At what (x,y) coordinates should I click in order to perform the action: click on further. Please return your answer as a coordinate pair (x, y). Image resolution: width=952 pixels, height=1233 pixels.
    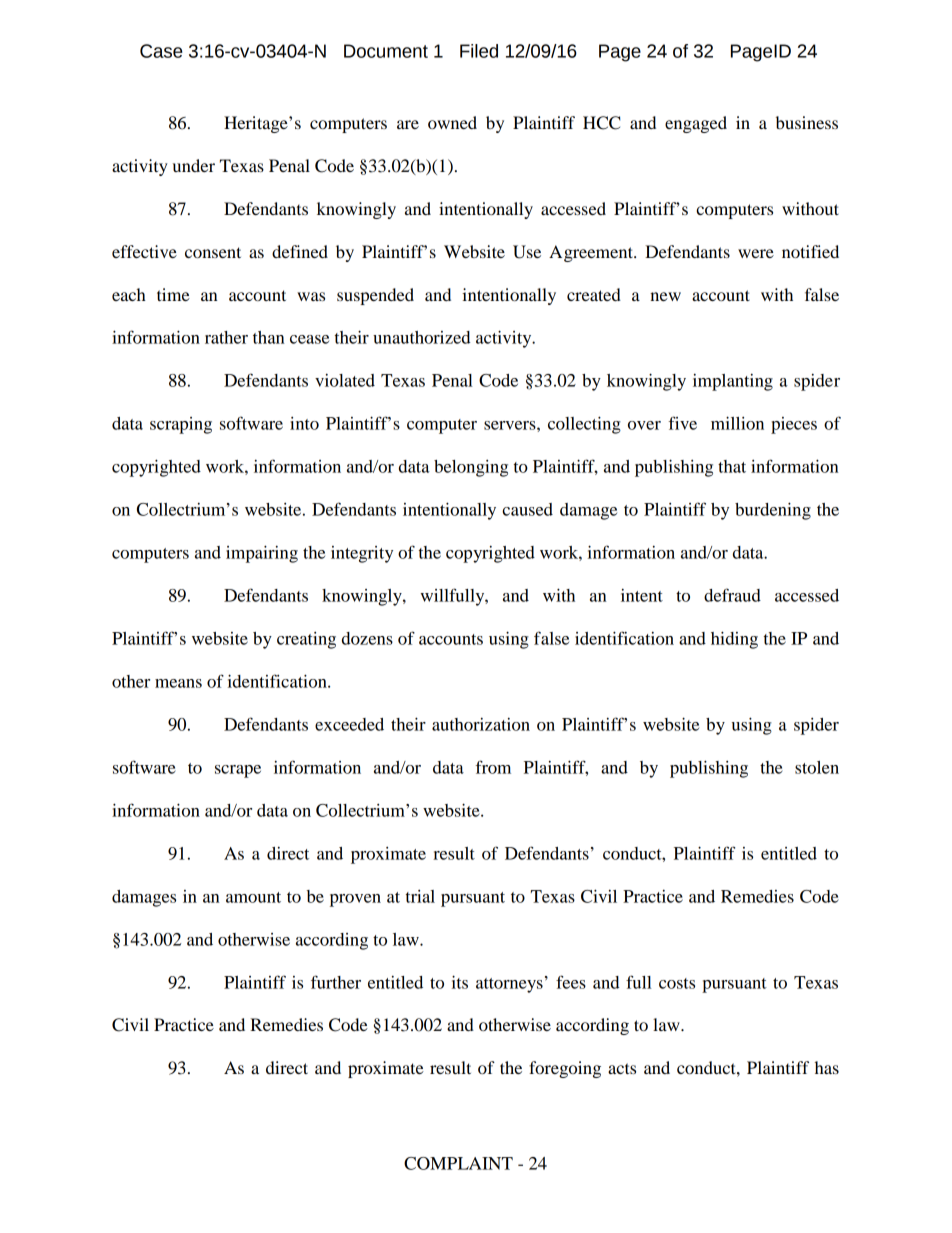
    Looking at the image, I should click on (336, 982).
